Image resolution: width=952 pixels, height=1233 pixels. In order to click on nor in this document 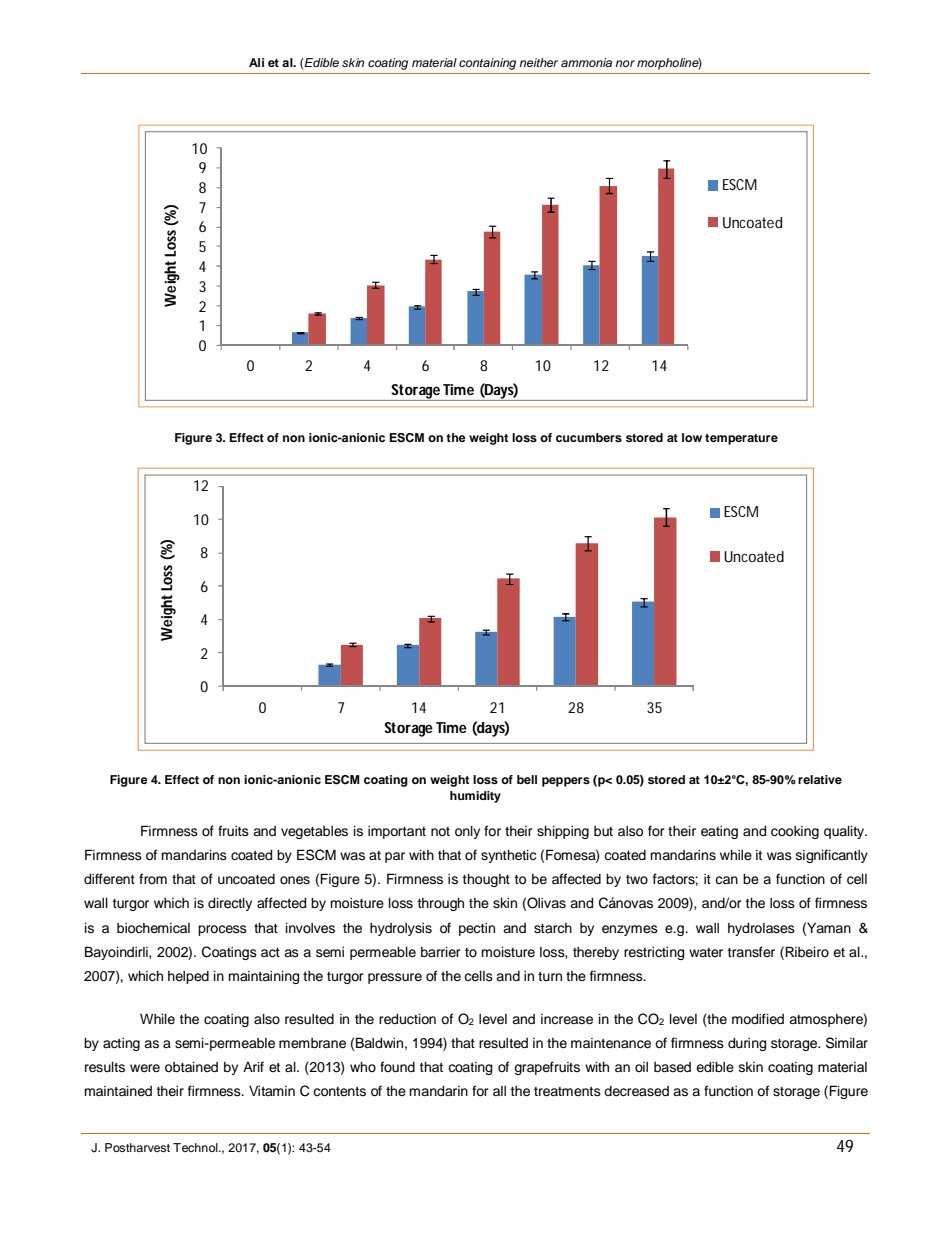, I will do `click(625, 63)`.
